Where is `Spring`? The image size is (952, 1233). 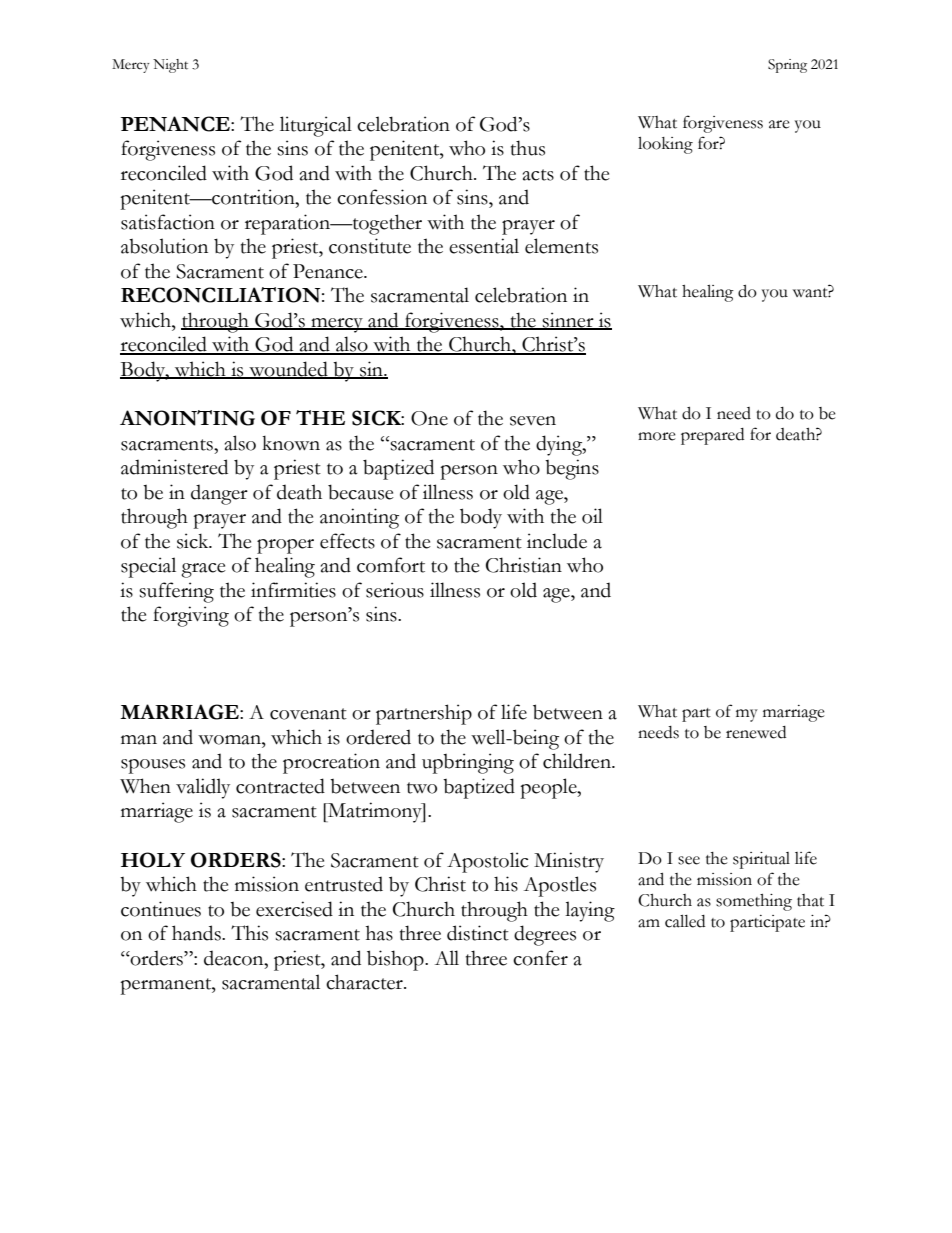 Spring is located at coordinates (787, 66).
